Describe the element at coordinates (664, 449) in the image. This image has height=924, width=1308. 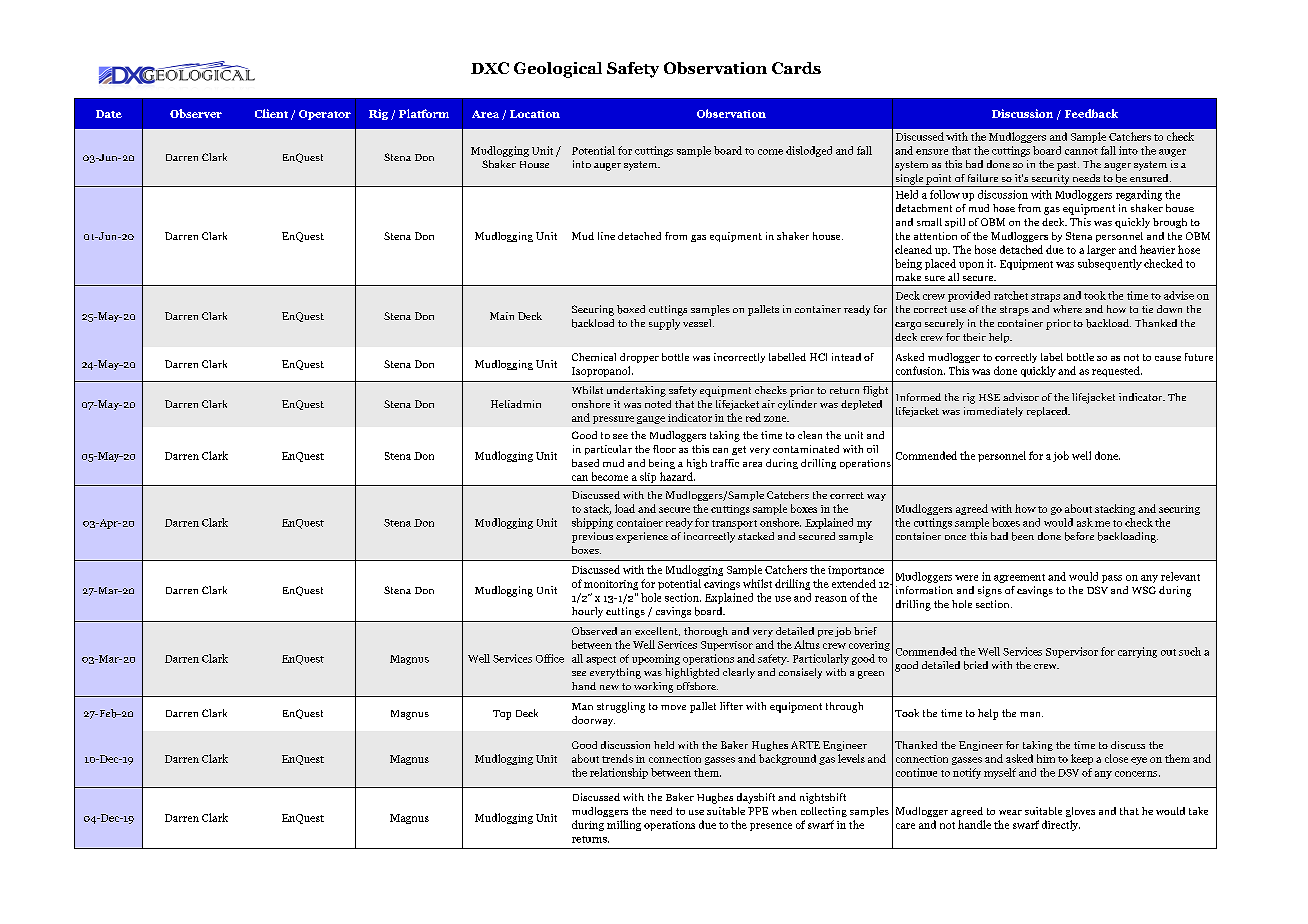
I see `floor` at that location.
